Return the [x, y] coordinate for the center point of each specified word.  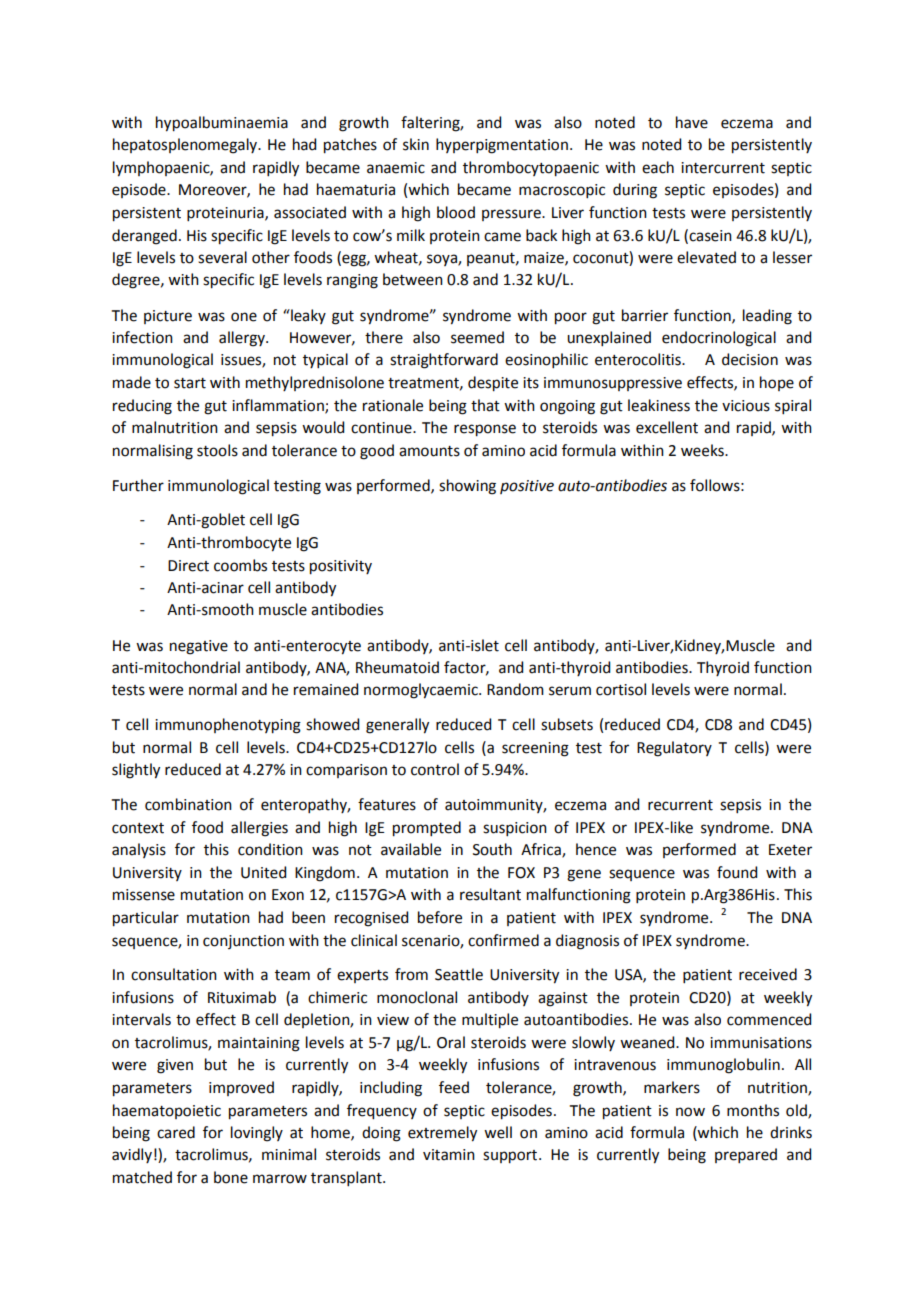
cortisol [621, 689]
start [190, 383]
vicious [746, 406]
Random [515, 689]
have [692, 122]
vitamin [449, 1155]
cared [176, 1132]
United [263, 872]
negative [199, 647]
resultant [490, 894]
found [737, 872]
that [485, 405]
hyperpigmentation [502, 146]
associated [310, 212]
